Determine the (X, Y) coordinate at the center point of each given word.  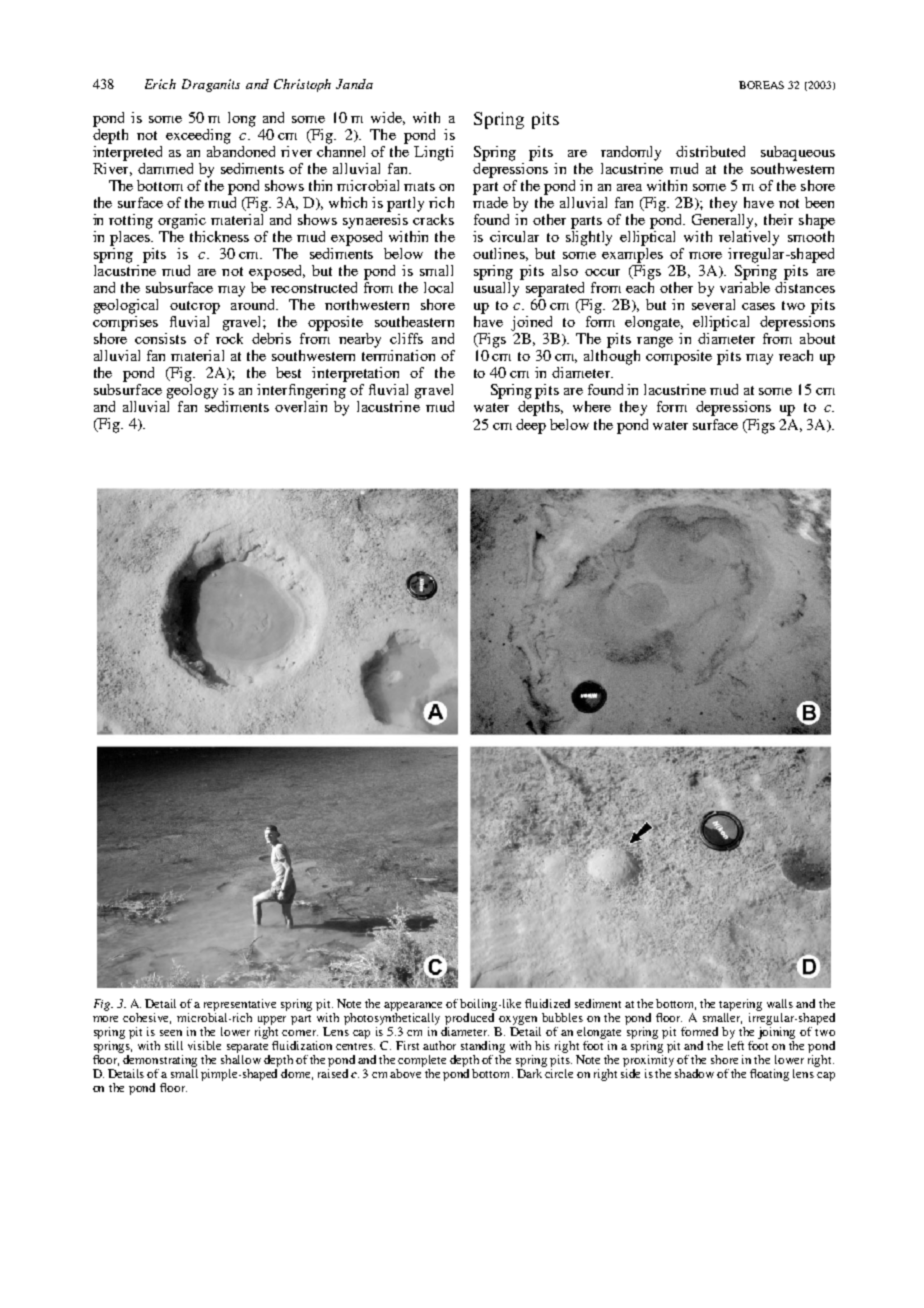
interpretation (355, 374)
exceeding (198, 136)
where (592, 406)
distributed (710, 151)
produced (471, 1020)
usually (496, 289)
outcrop (195, 307)
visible (204, 1045)
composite (679, 357)
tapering (740, 1006)
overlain (301, 406)
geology (192, 391)
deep (531, 426)
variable (745, 287)
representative (240, 1006)
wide (388, 118)
